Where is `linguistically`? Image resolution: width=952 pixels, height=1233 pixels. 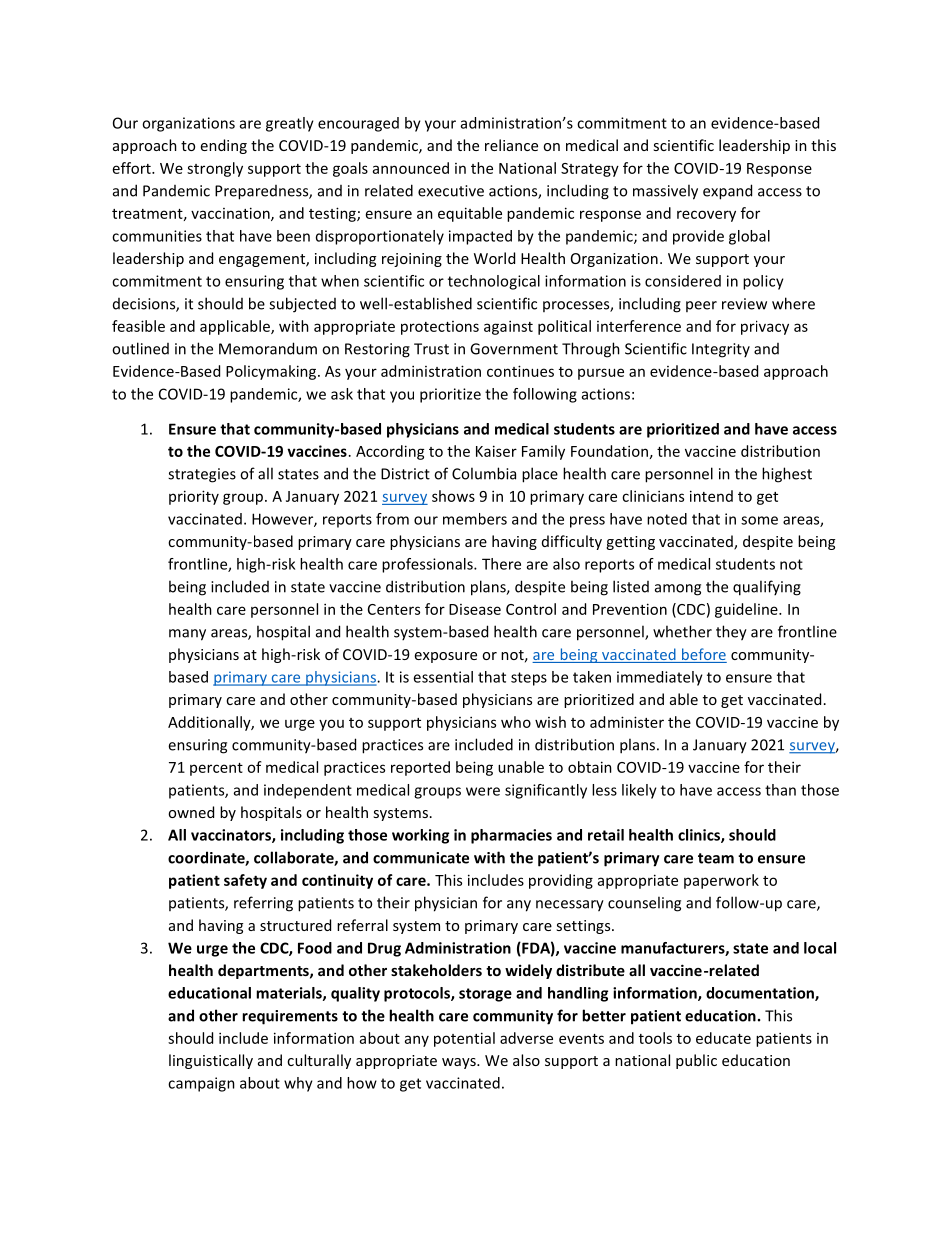
linguistically is located at coordinates (211, 1061).
